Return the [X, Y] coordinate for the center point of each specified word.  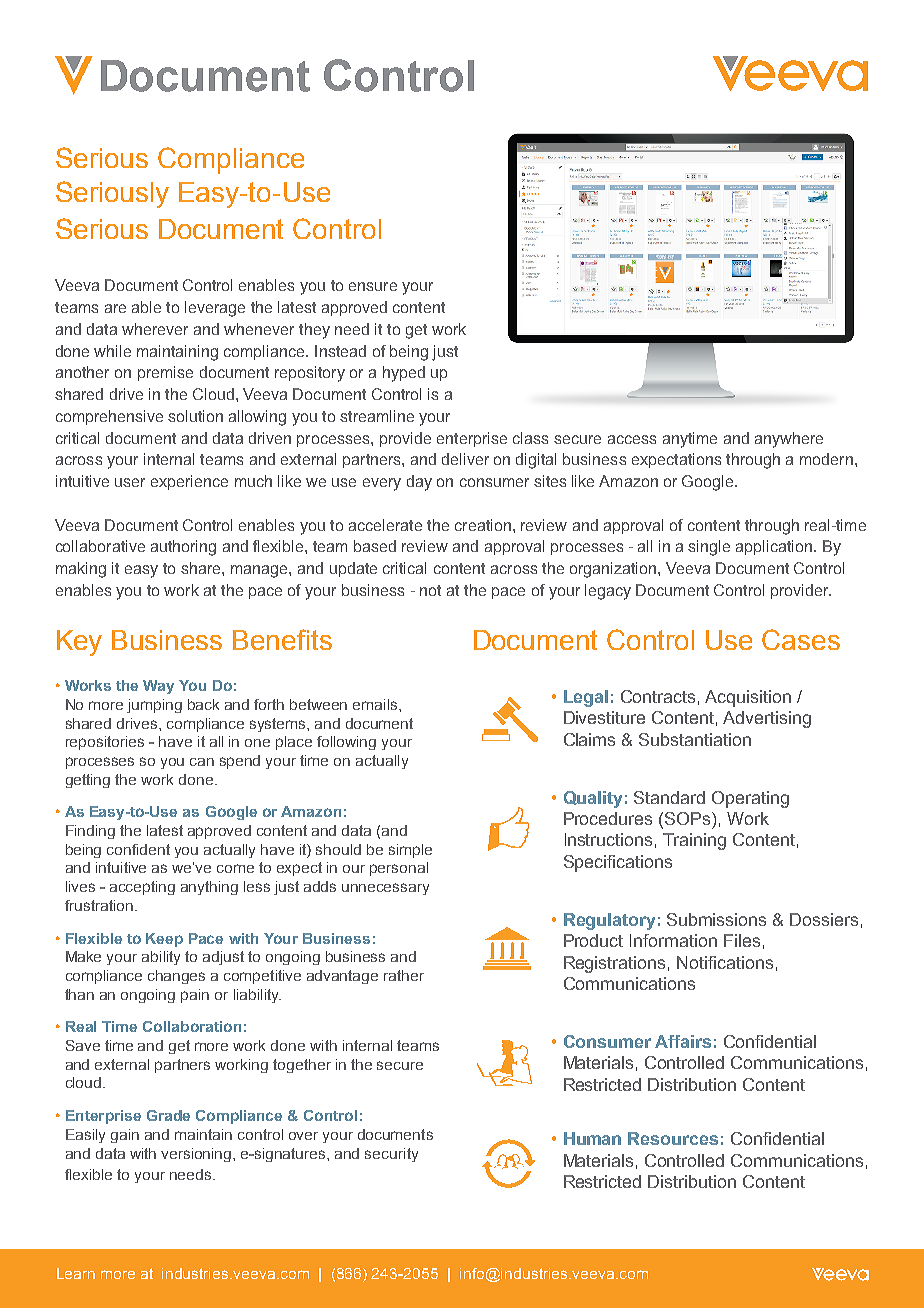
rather [404, 975]
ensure [373, 286]
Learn [76, 1273]
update [353, 569]
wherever [155, 329]
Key [79, 643]
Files [742, 940]
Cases [801, 639]
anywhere [789, 440]
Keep [164, 940]
